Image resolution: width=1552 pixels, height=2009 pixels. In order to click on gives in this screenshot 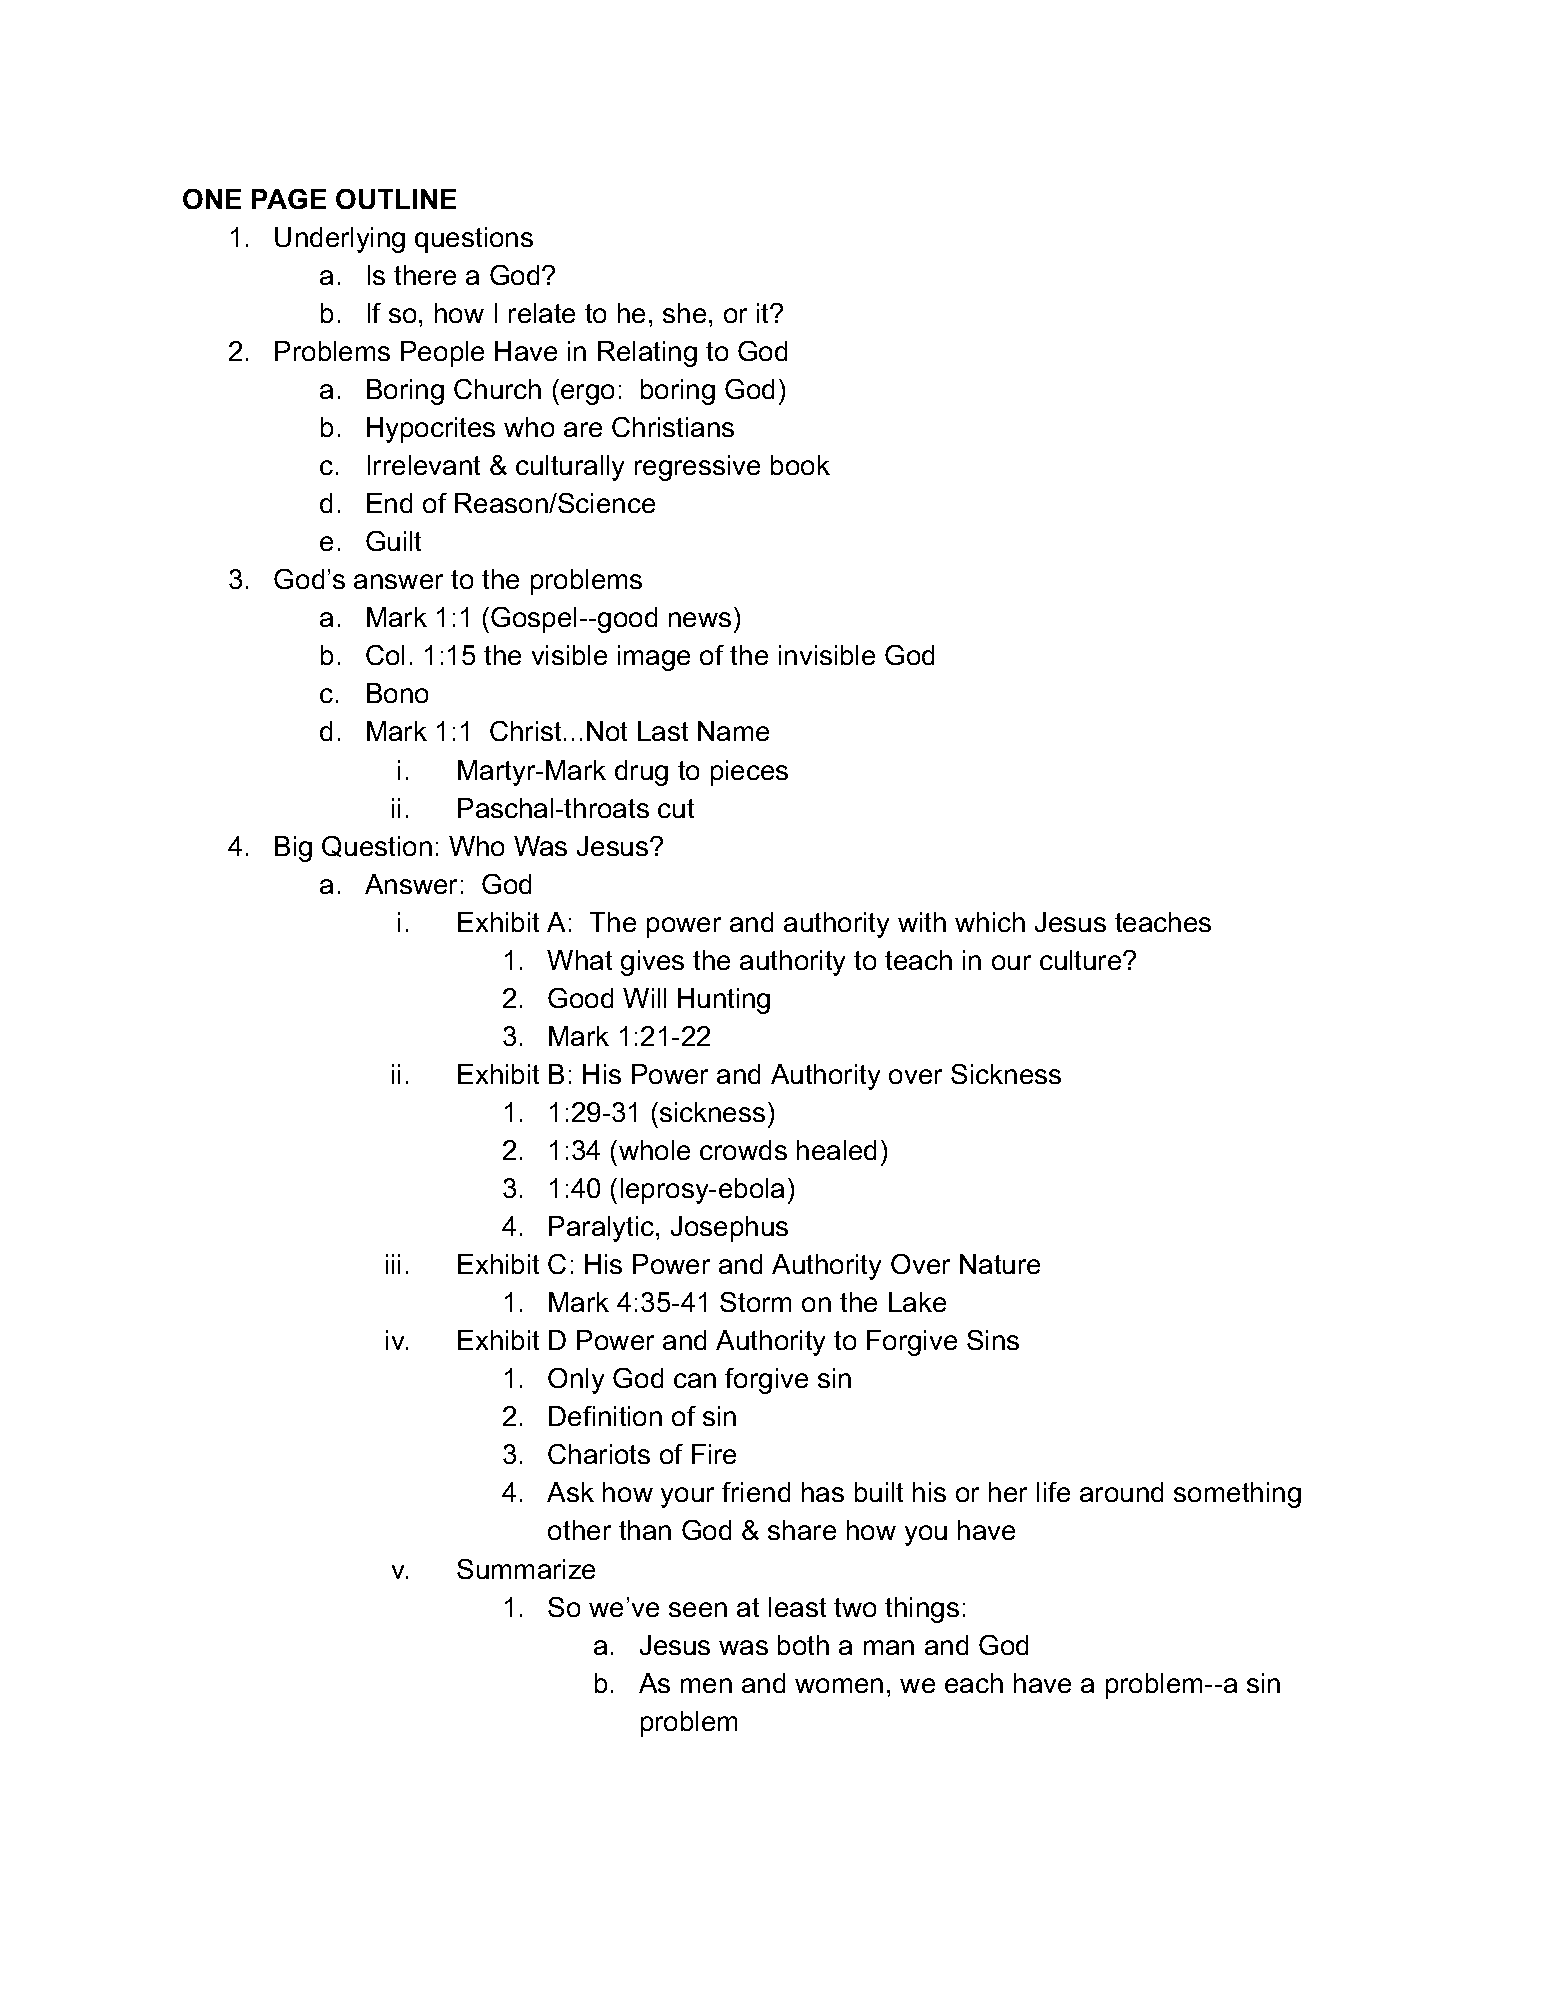, I will do `click(652, 963)`.
